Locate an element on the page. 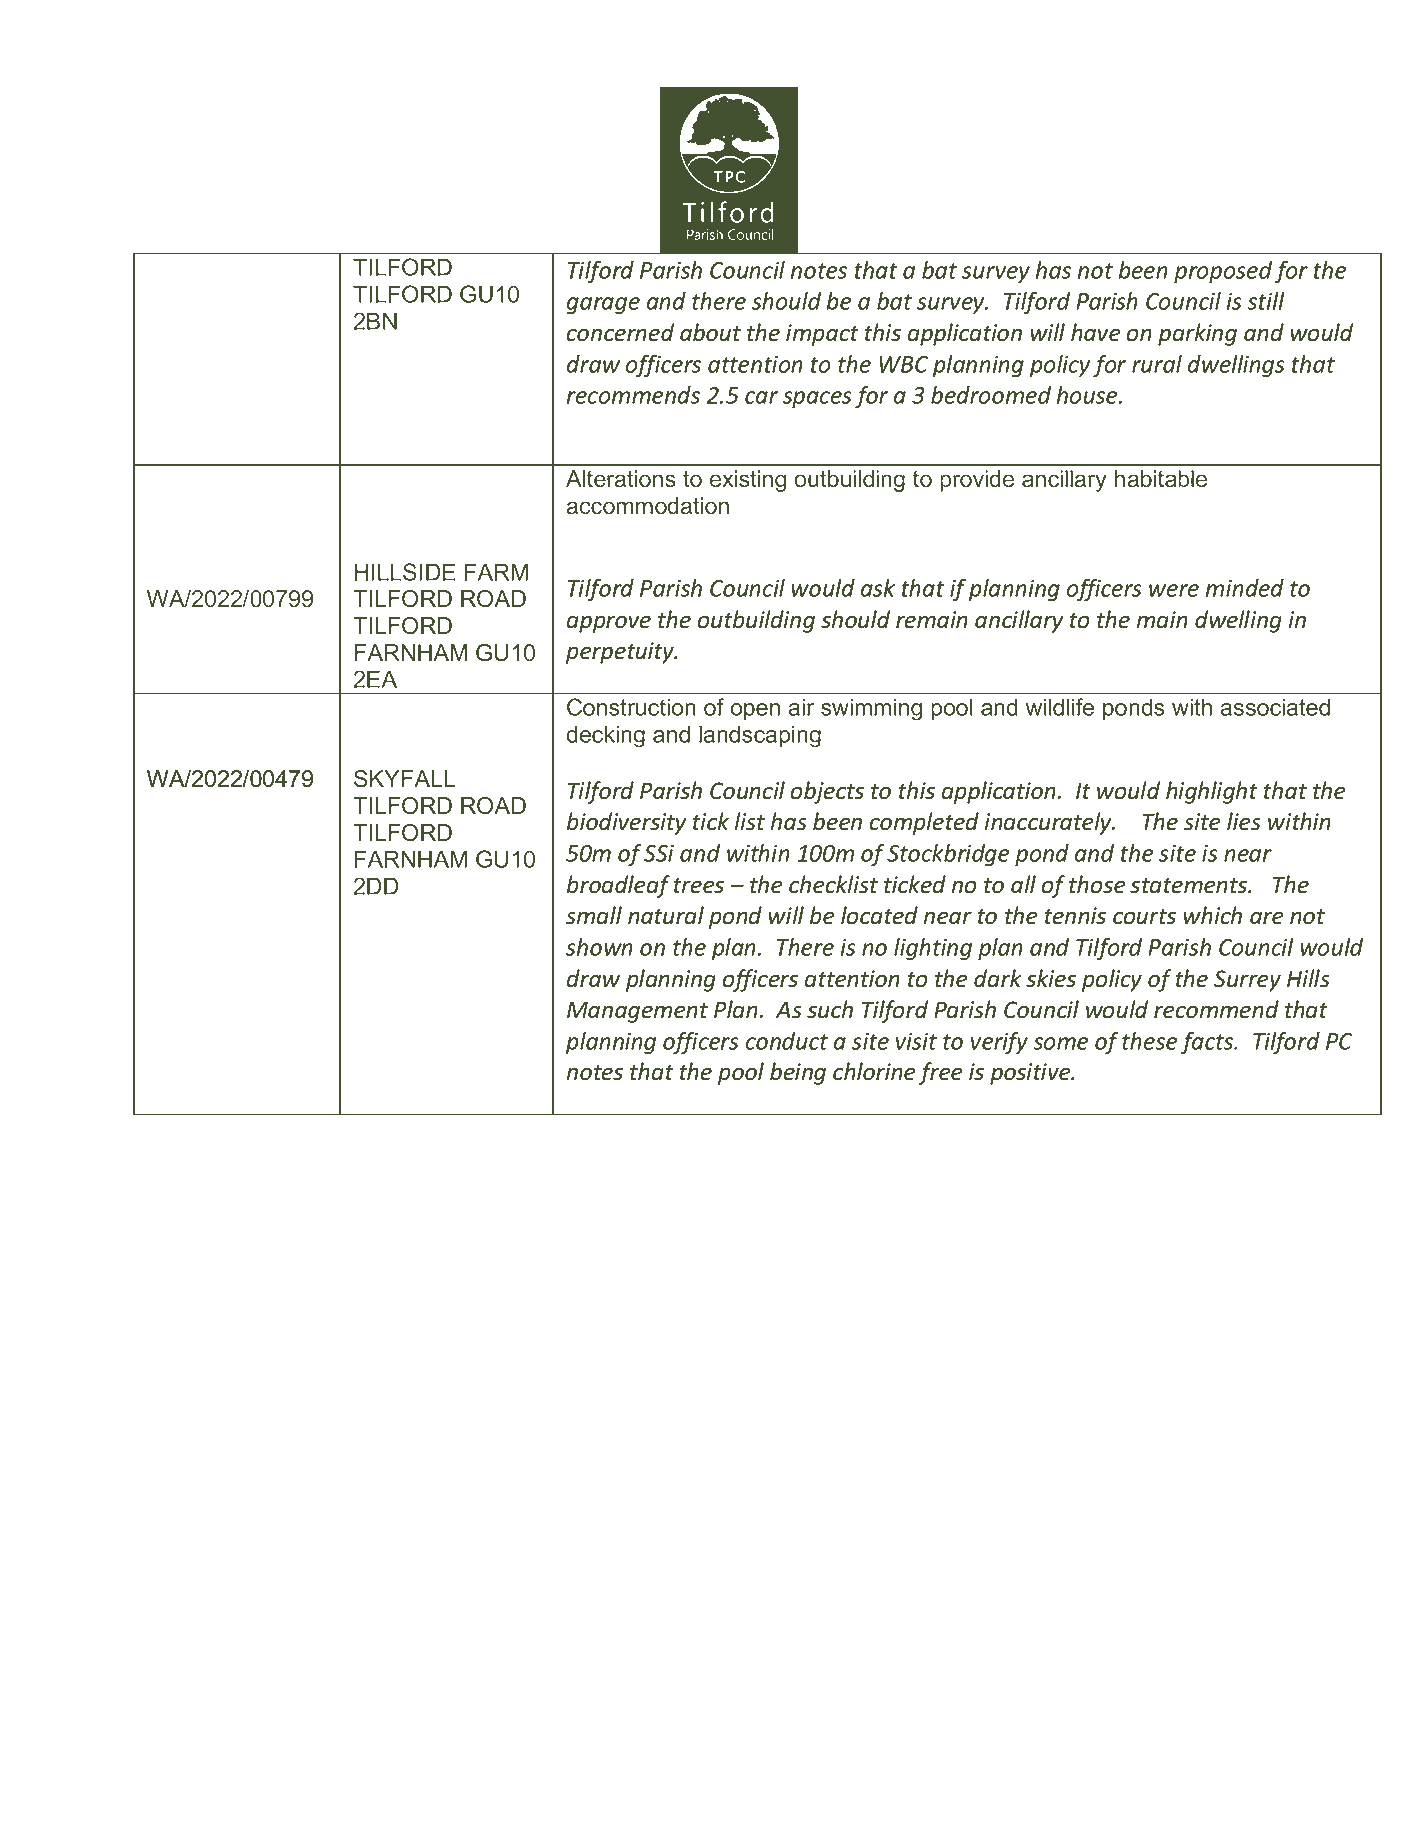 Image resolution: width=1426 pixels, height=1845 pixels. conduct is located at coordinates (787, 1041).
